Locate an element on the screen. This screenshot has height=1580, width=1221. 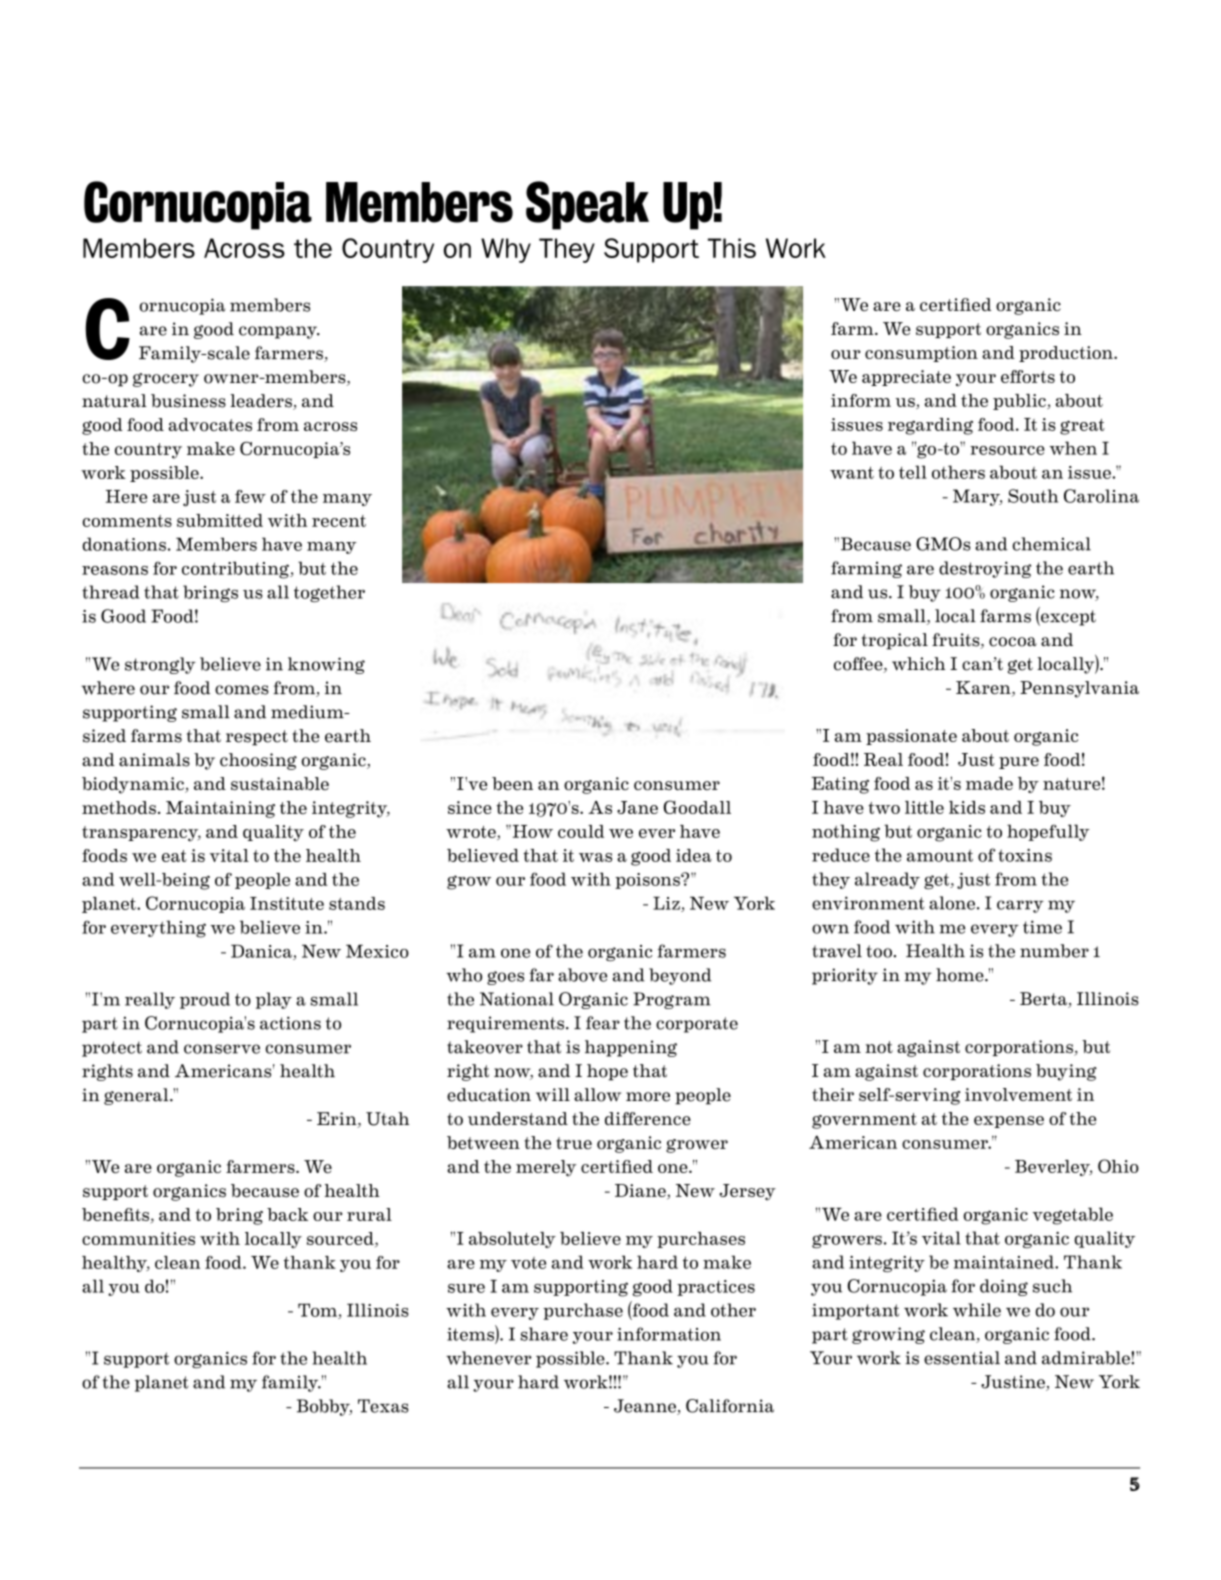
Speak is located at coordinates (587, 205).
